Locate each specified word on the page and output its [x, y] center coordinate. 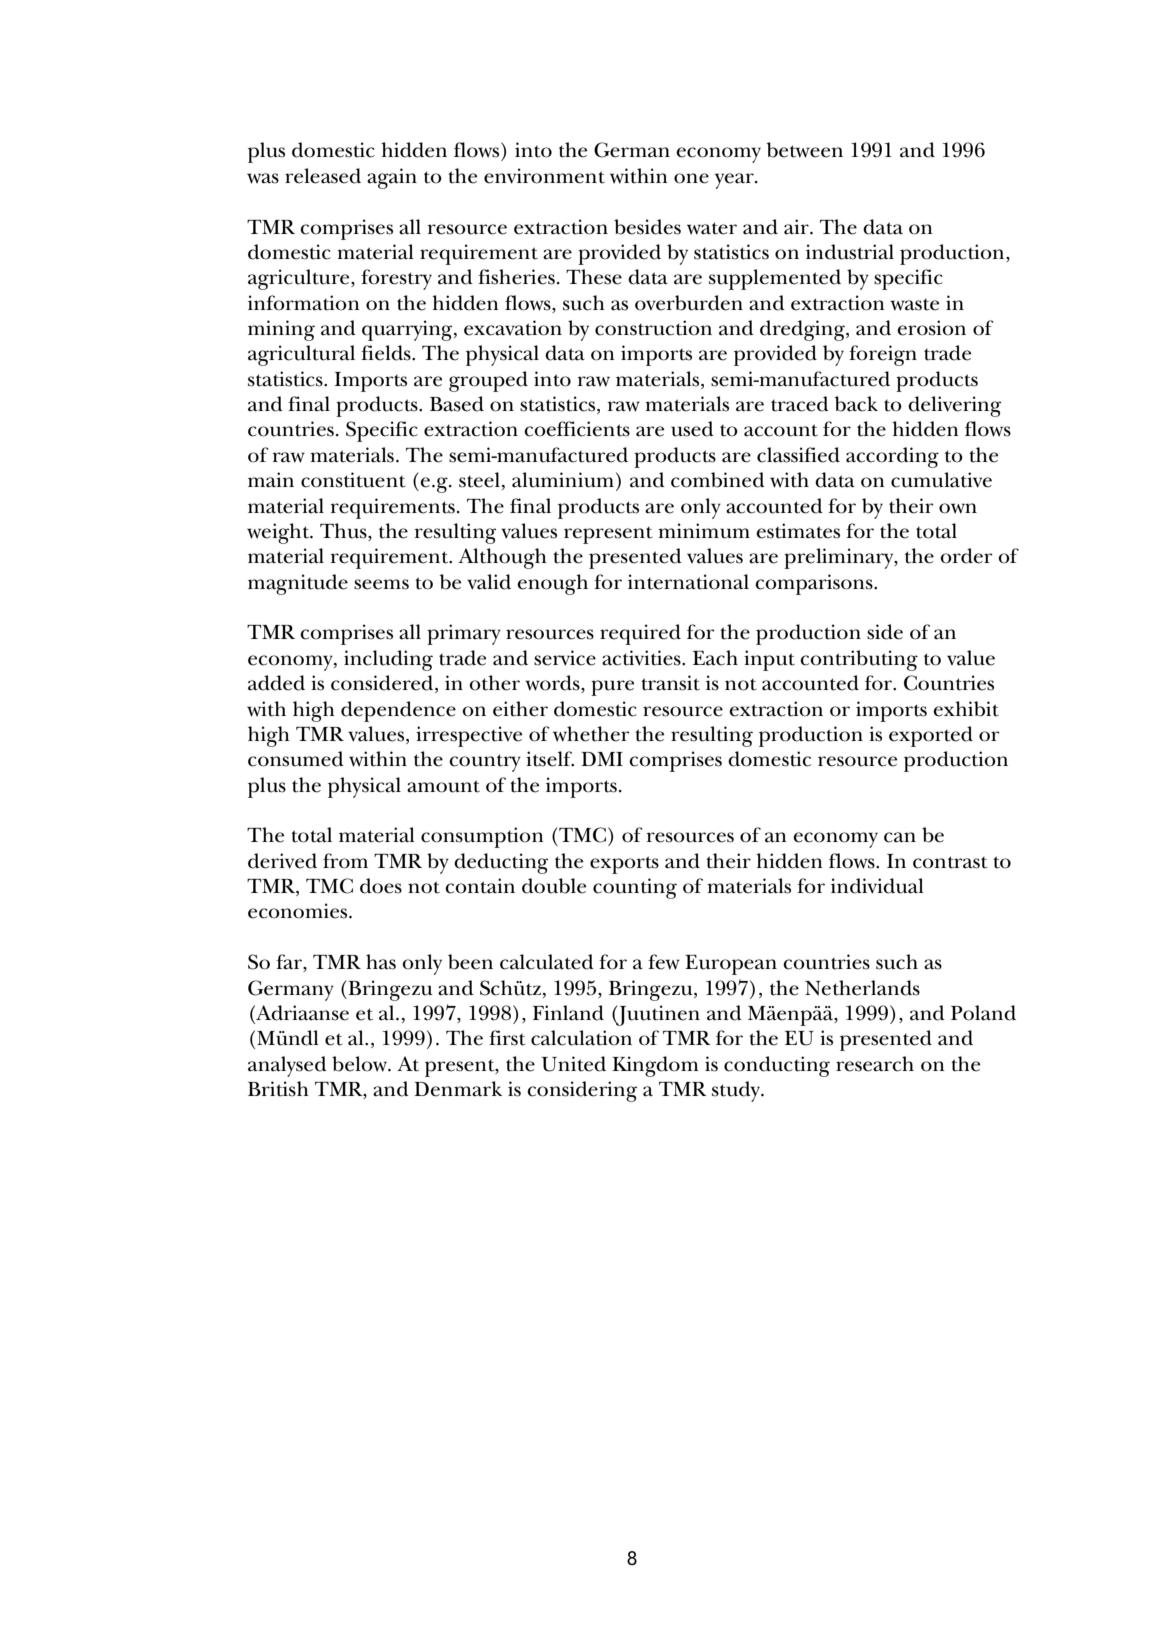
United [574, 1064]
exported [931, 736]
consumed [296, 759]
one [691, 178]
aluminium [563, 480]
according [892, 457]
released [323, 176]
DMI [602, 759]
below [361, 1064]
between [804, 150]
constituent [353, 480]
